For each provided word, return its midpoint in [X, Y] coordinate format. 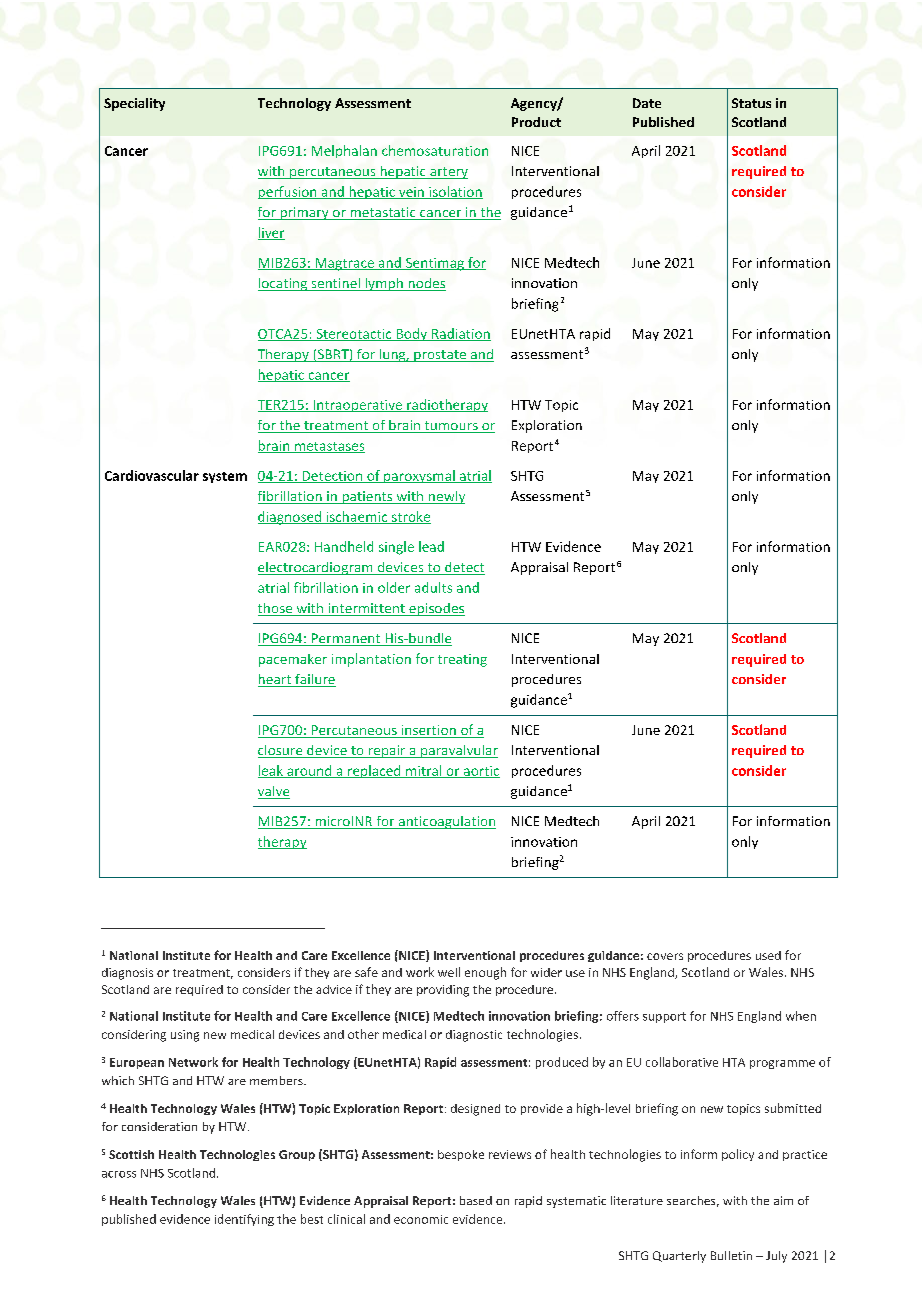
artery [448, 173]
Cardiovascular [152, 475]
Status [751, 103]
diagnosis [127, 974]
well [449, 972]
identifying [244, 1220]
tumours [451, 427]
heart [275, 680]
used [768, 955]
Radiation [460, 334]
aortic [480, 772]
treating [462, 660]
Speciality [134, 104]
